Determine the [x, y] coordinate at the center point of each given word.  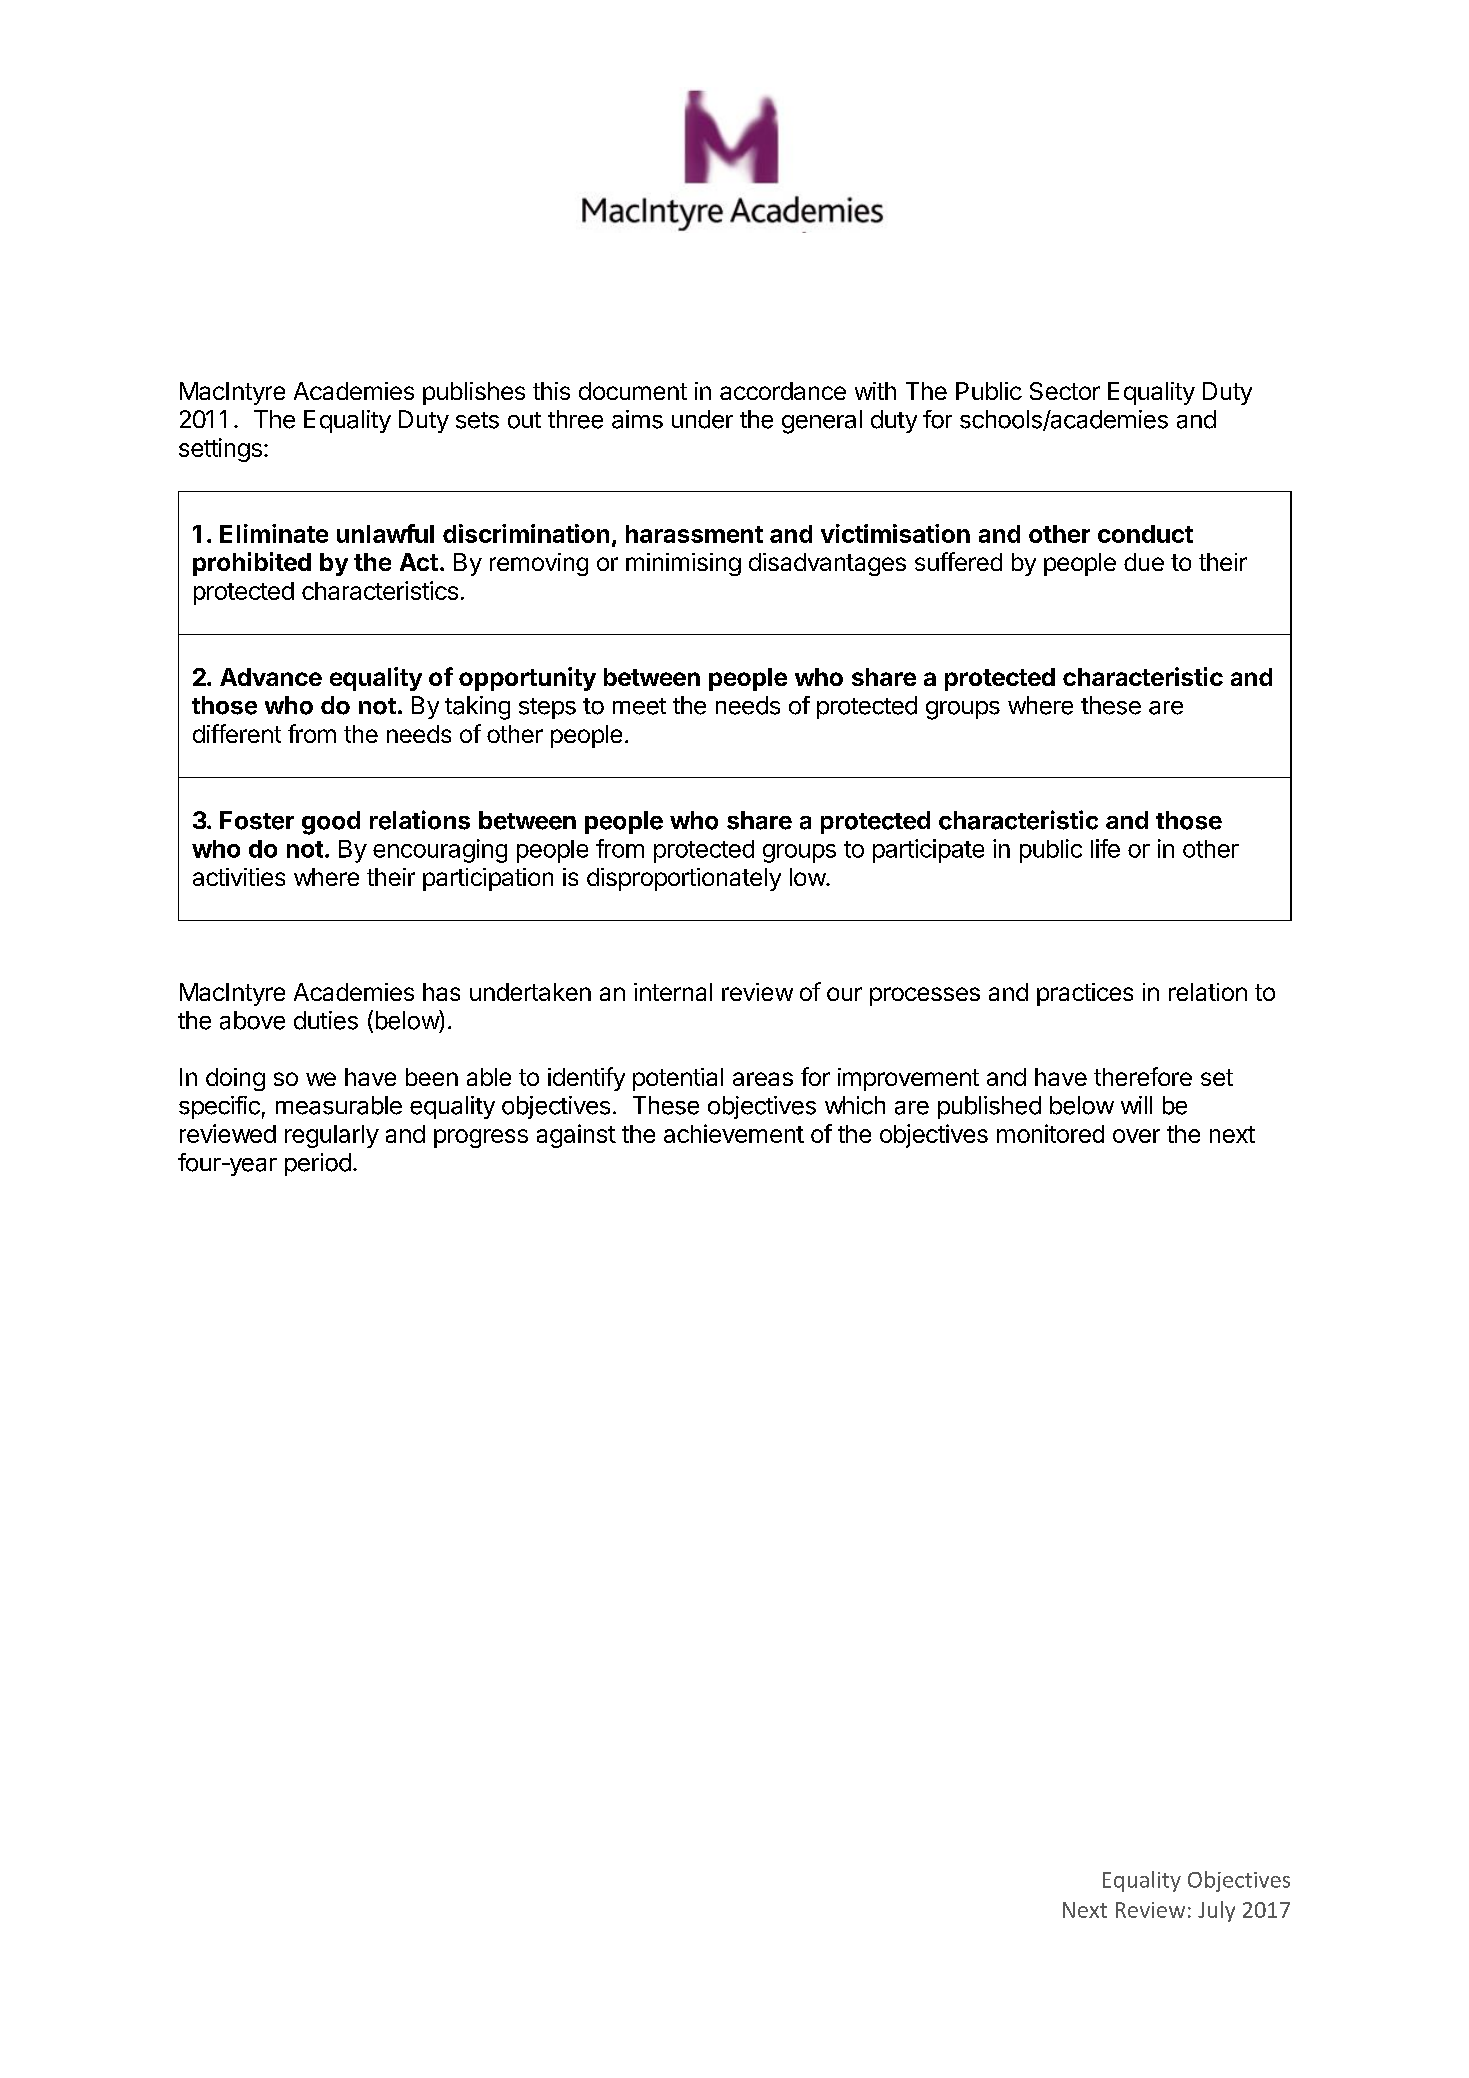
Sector [1065, 391]
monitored [1050, 1133]
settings [220, 450]
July [1216, 1911]
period [318, 1164]
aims [637, 419]
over [1136, 1136]
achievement [734, 1133]
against [576, 1136]
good [331, 823]
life [1105, 848]
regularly [332, 1136]
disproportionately [684, 879]
